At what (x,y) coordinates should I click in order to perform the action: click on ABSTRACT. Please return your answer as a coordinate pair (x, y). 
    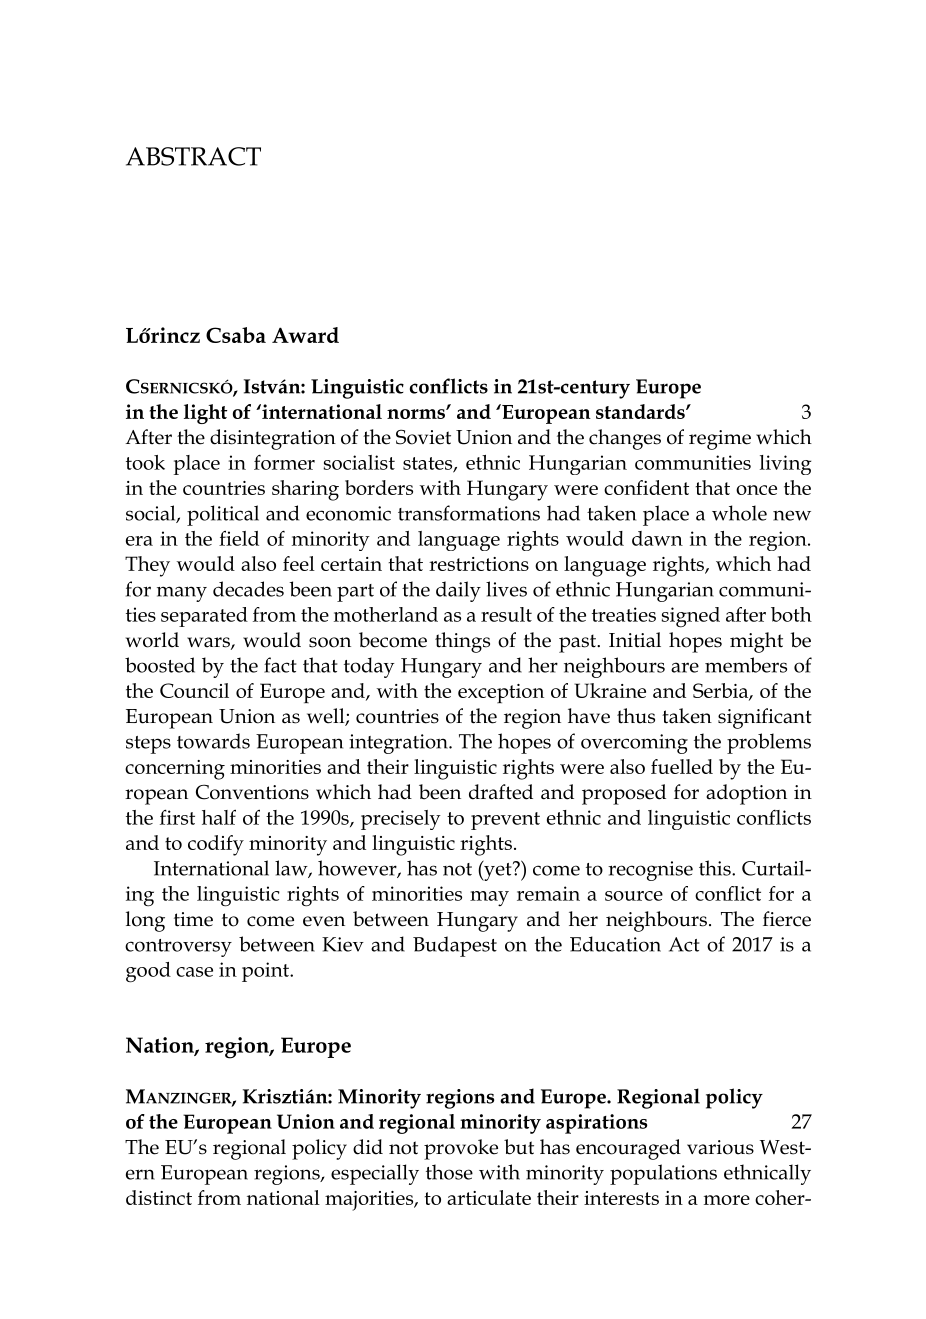
    Looking at the image, I should click on (193, 156).
